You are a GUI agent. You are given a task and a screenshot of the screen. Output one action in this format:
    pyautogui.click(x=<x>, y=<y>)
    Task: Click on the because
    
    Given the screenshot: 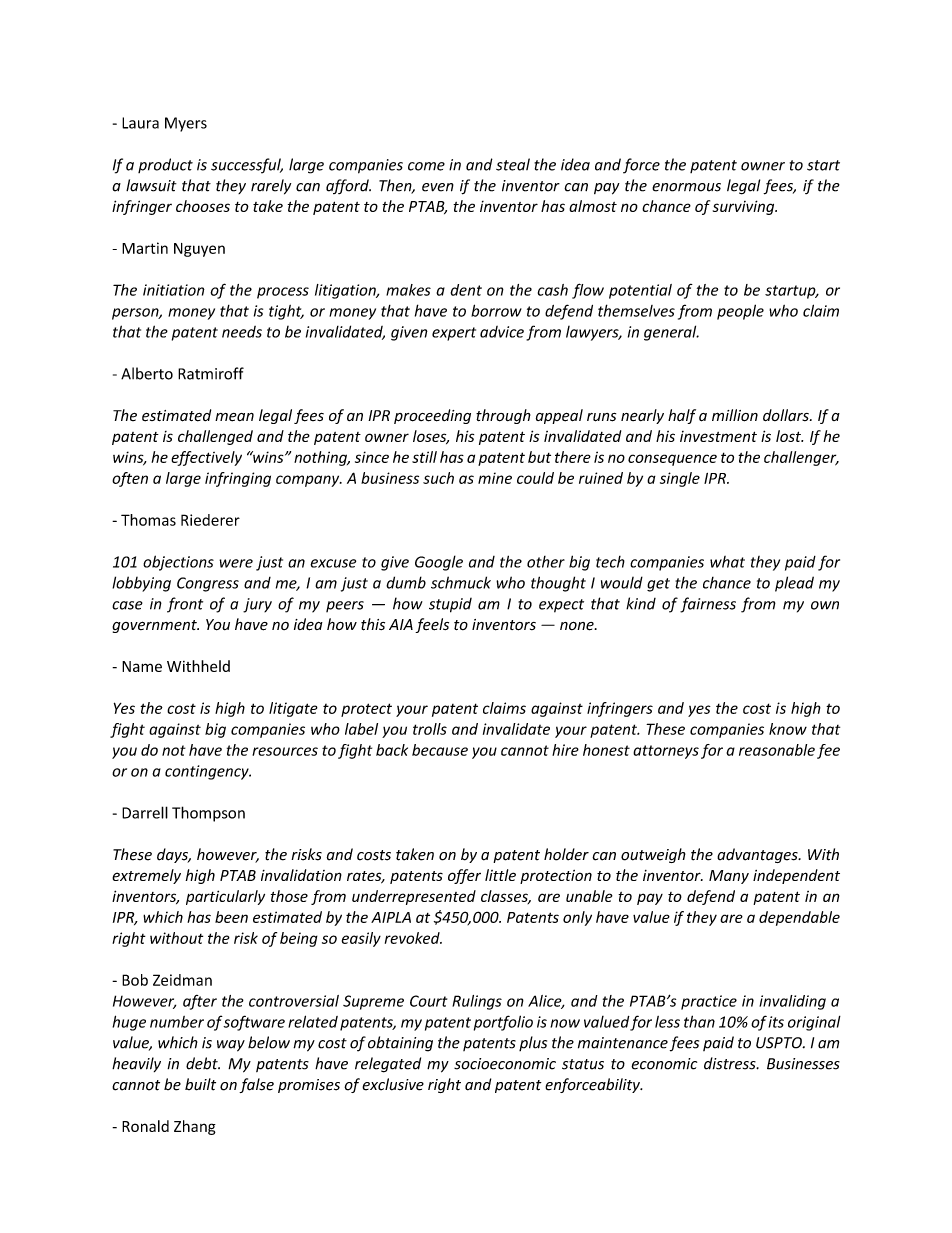 What is the action you would take?
    pyautogui.click(x=440, y=750)
